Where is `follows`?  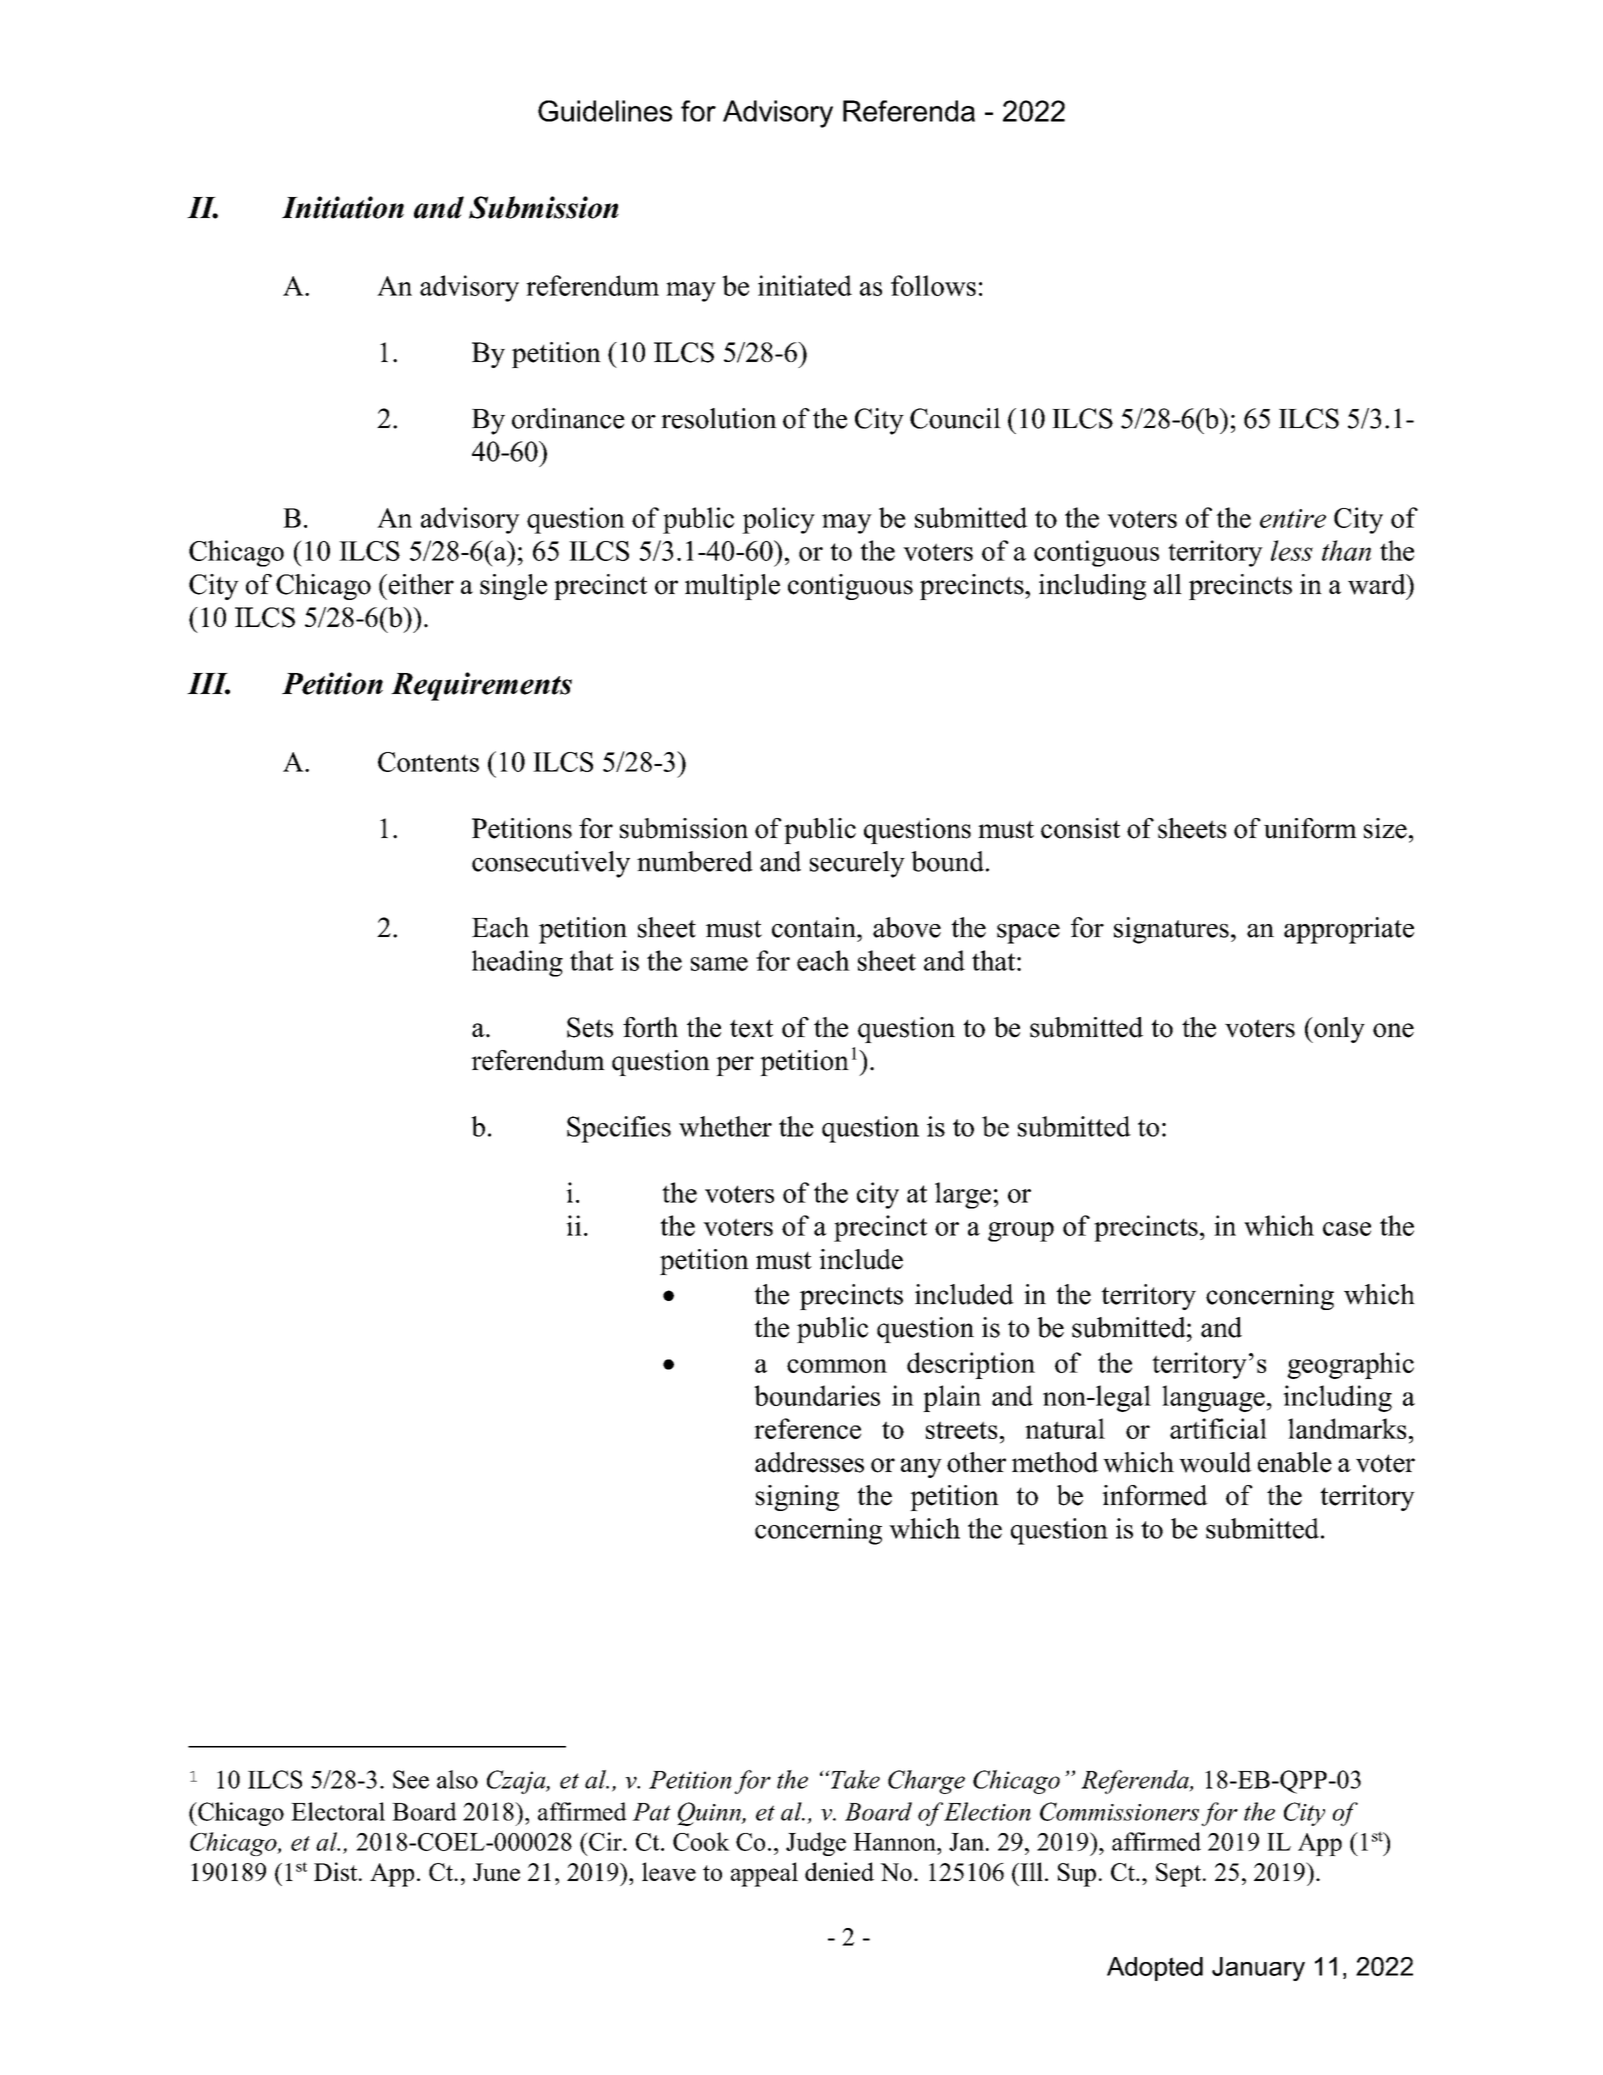 follows is located at coordinates (933, 285).
